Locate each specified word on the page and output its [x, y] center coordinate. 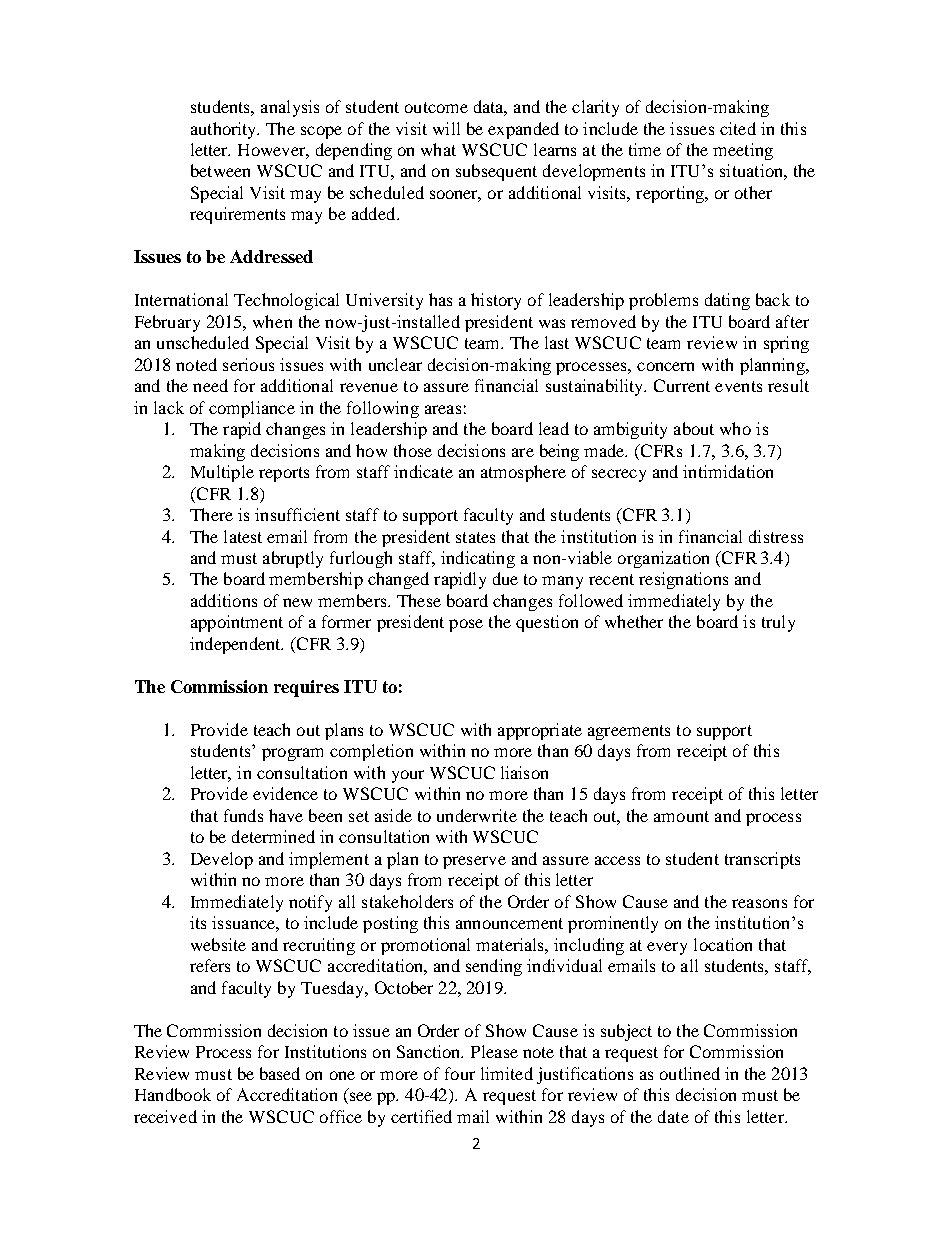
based [280, 1073]
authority [225, 130]
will [446, 128]
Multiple [222, 473]
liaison [524, 772]
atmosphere [523, 473]
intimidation [728, 471]
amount [681, 816]
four [460, 1073]
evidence [285, 793]
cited [738, 128]
